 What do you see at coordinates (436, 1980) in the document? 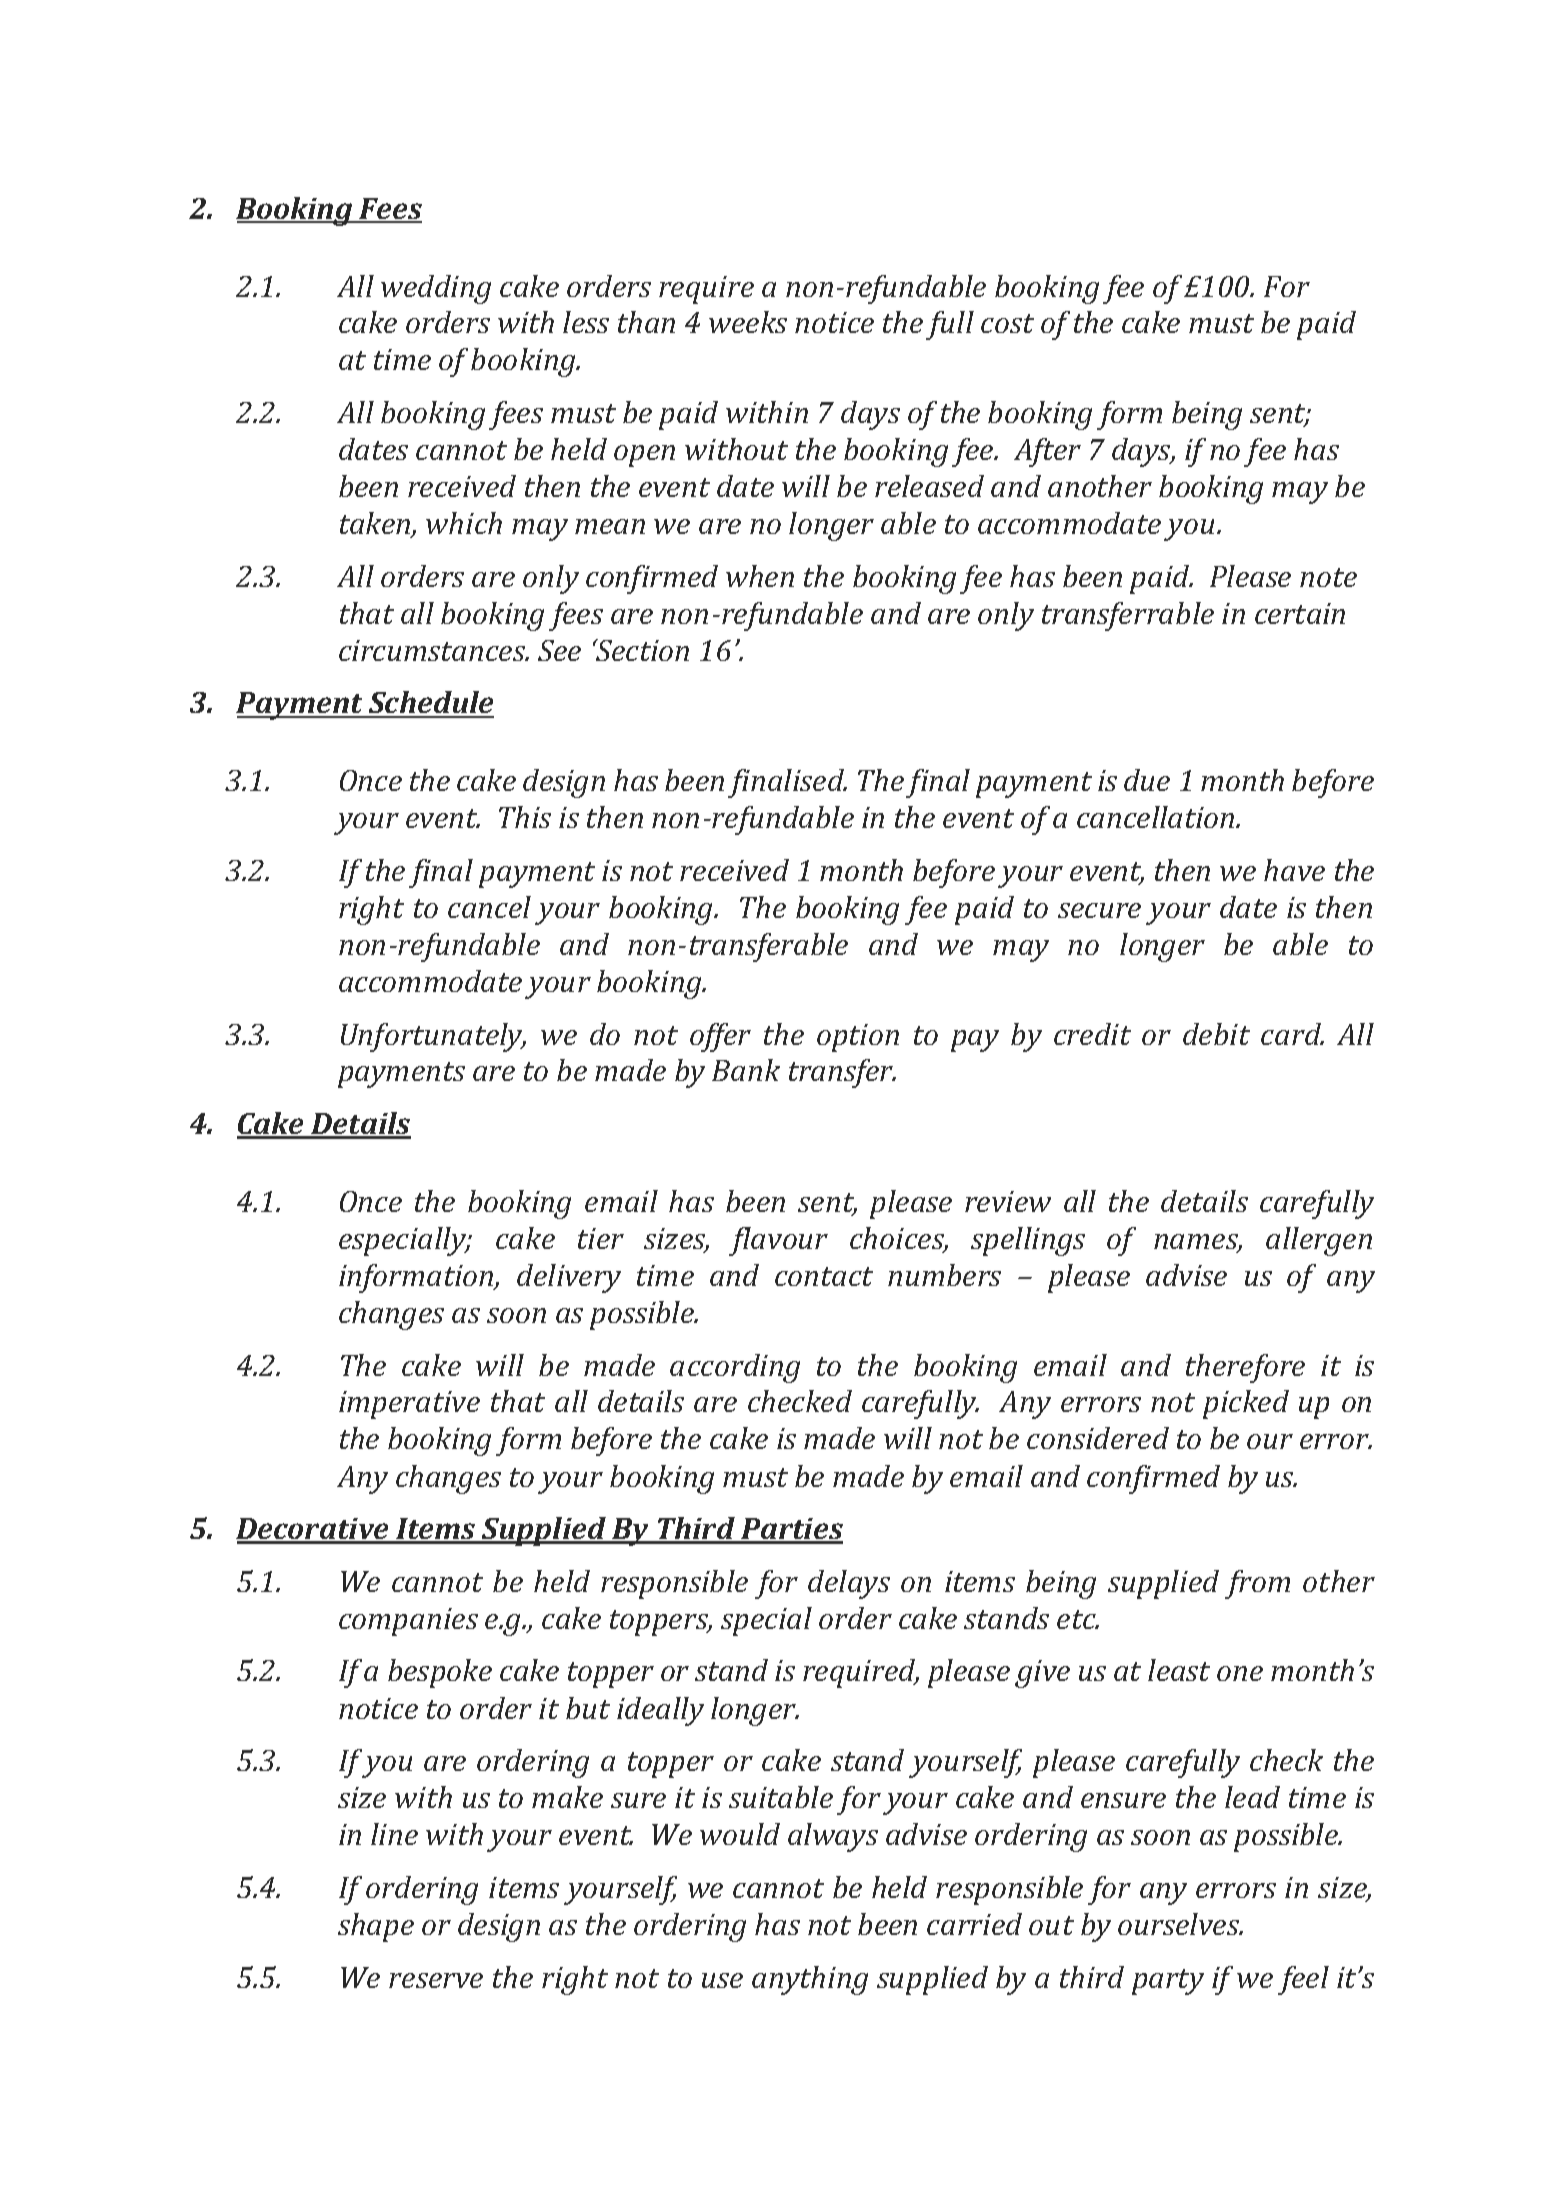
I see `reserve` at bounding box center [436, 1980].
